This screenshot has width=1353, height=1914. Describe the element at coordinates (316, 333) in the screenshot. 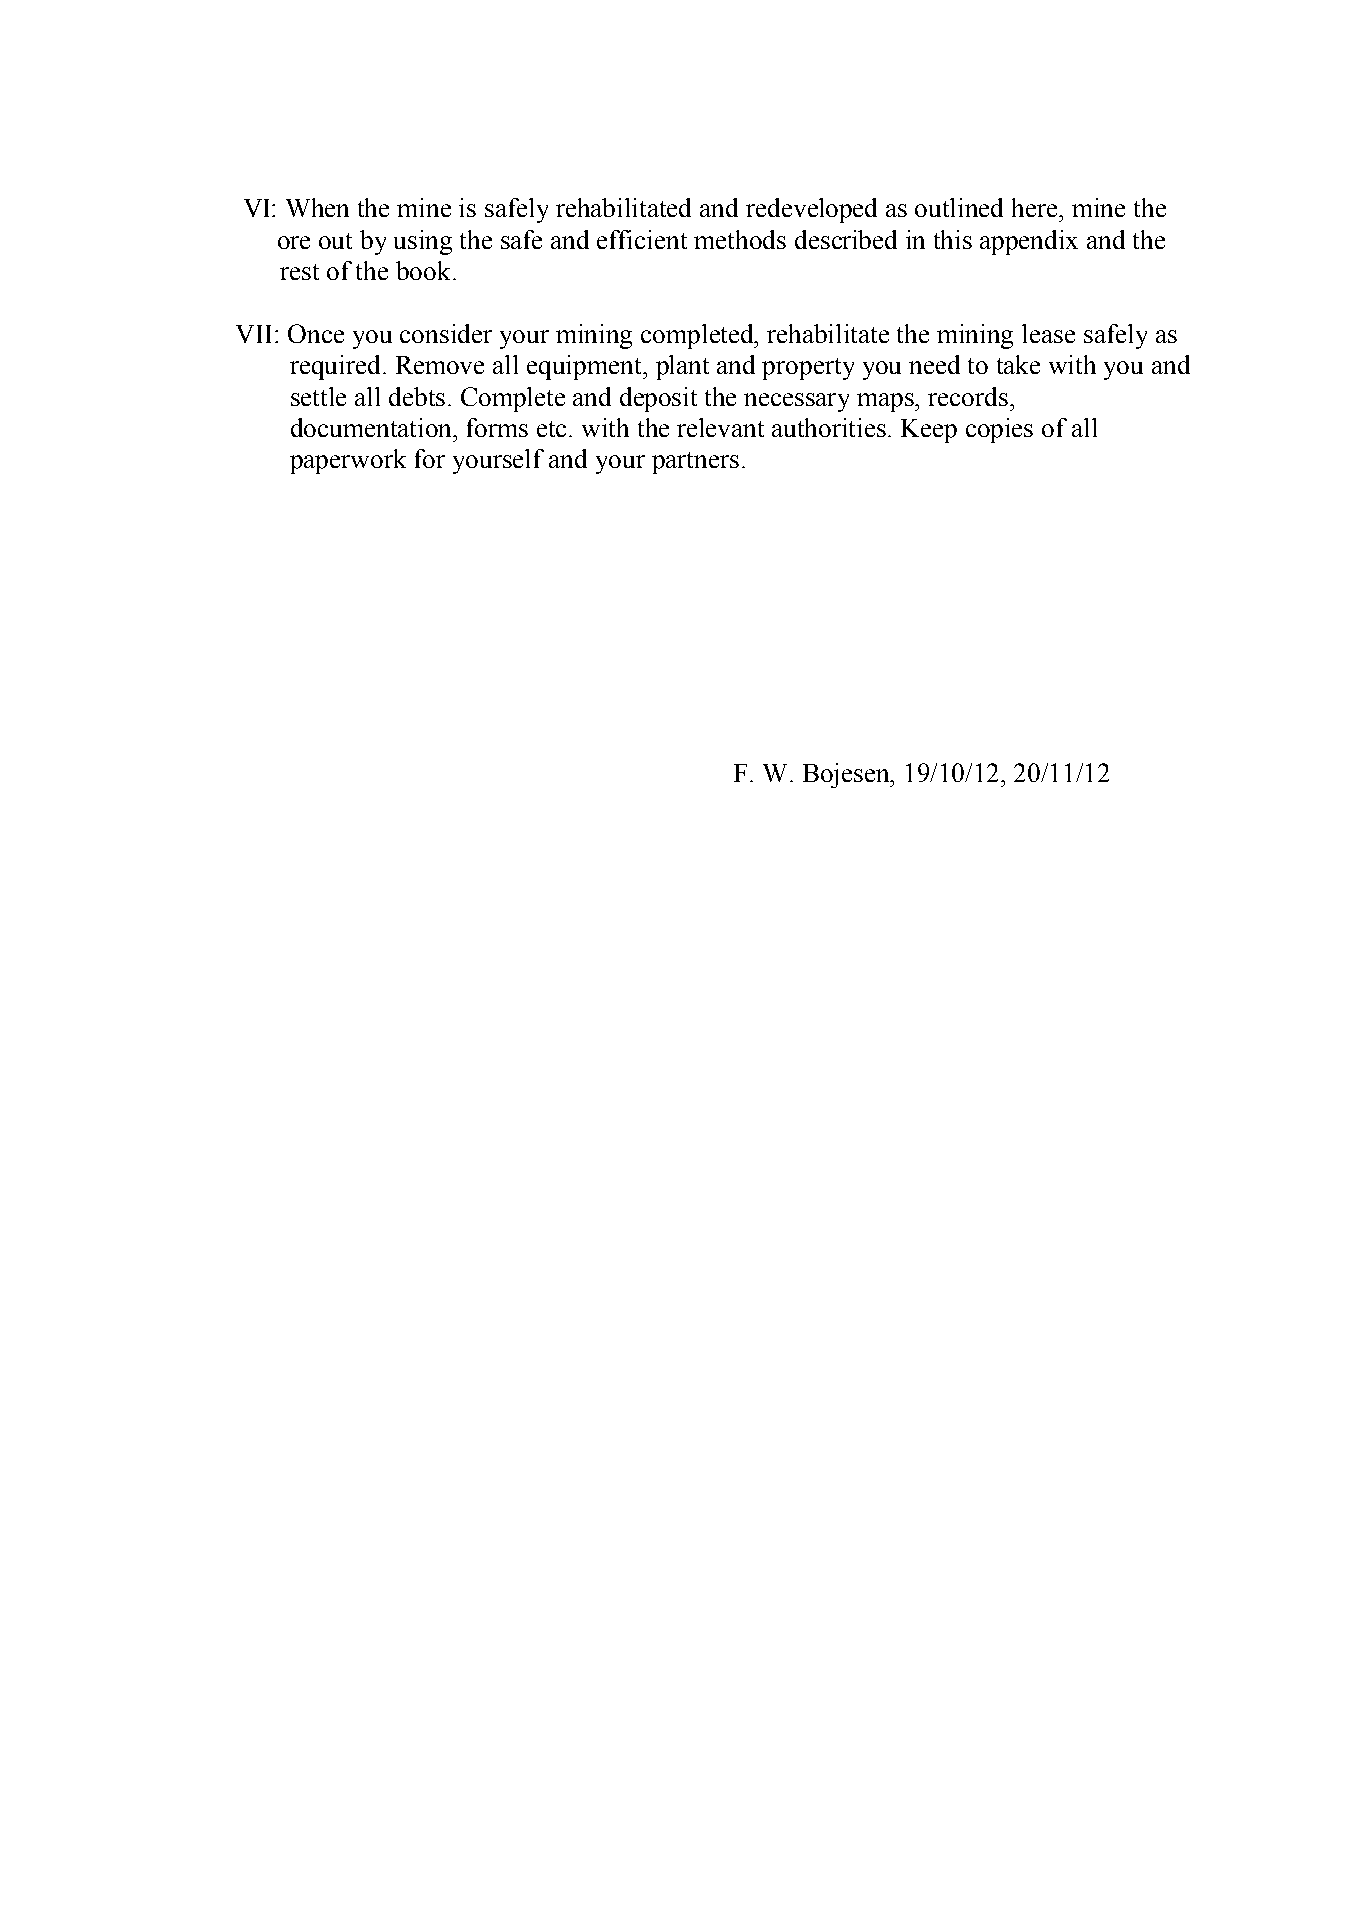

I see `Once` at that location.
